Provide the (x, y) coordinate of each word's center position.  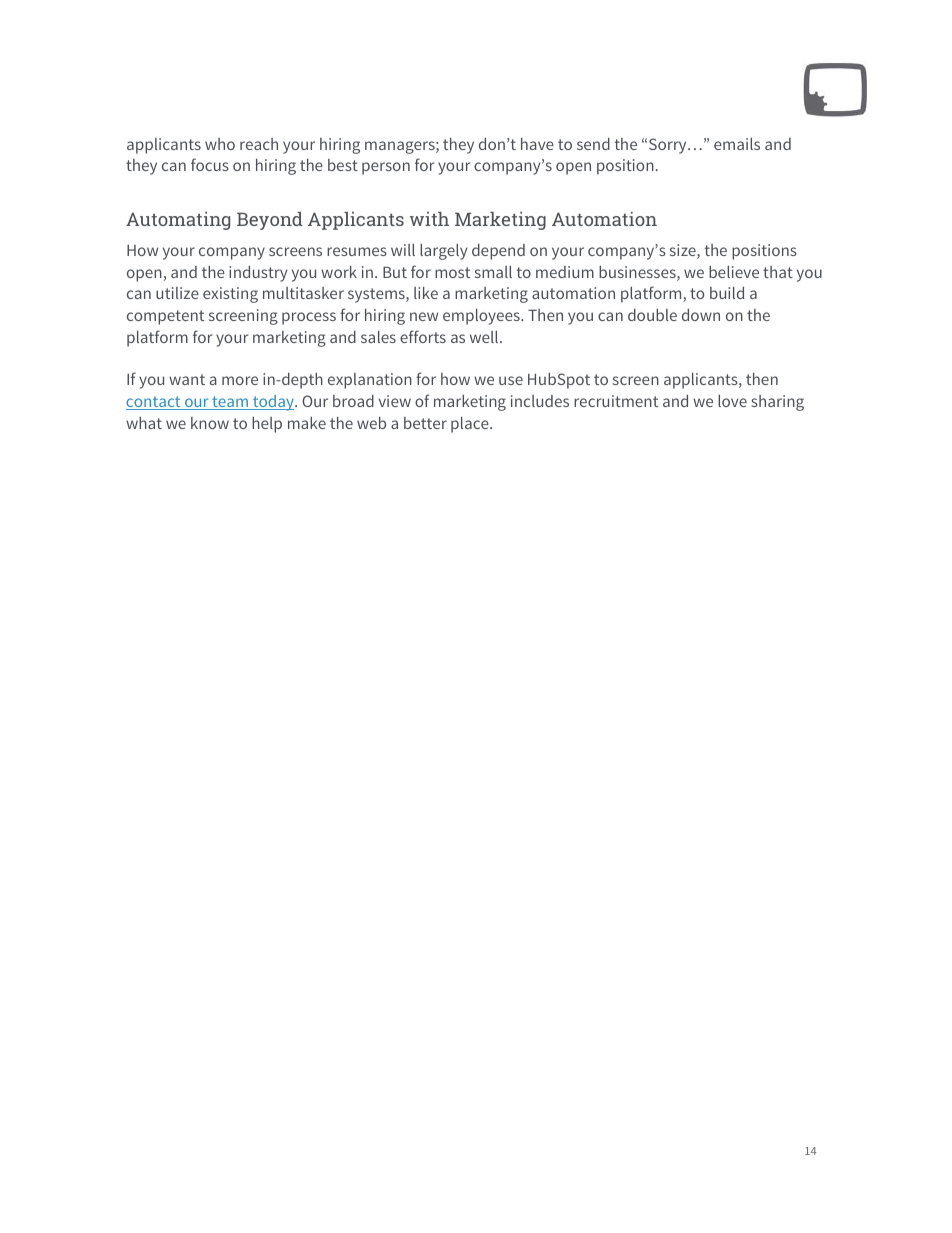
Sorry (669, 146)
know (210, 423)
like (426, 293)
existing (230, 295)
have (537, 144)
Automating (178, 221)
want (187, 379)
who (220, 144)
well (485, 337)
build (727, 293)
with (429, 219)
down (701, 315)
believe (734, 272)
